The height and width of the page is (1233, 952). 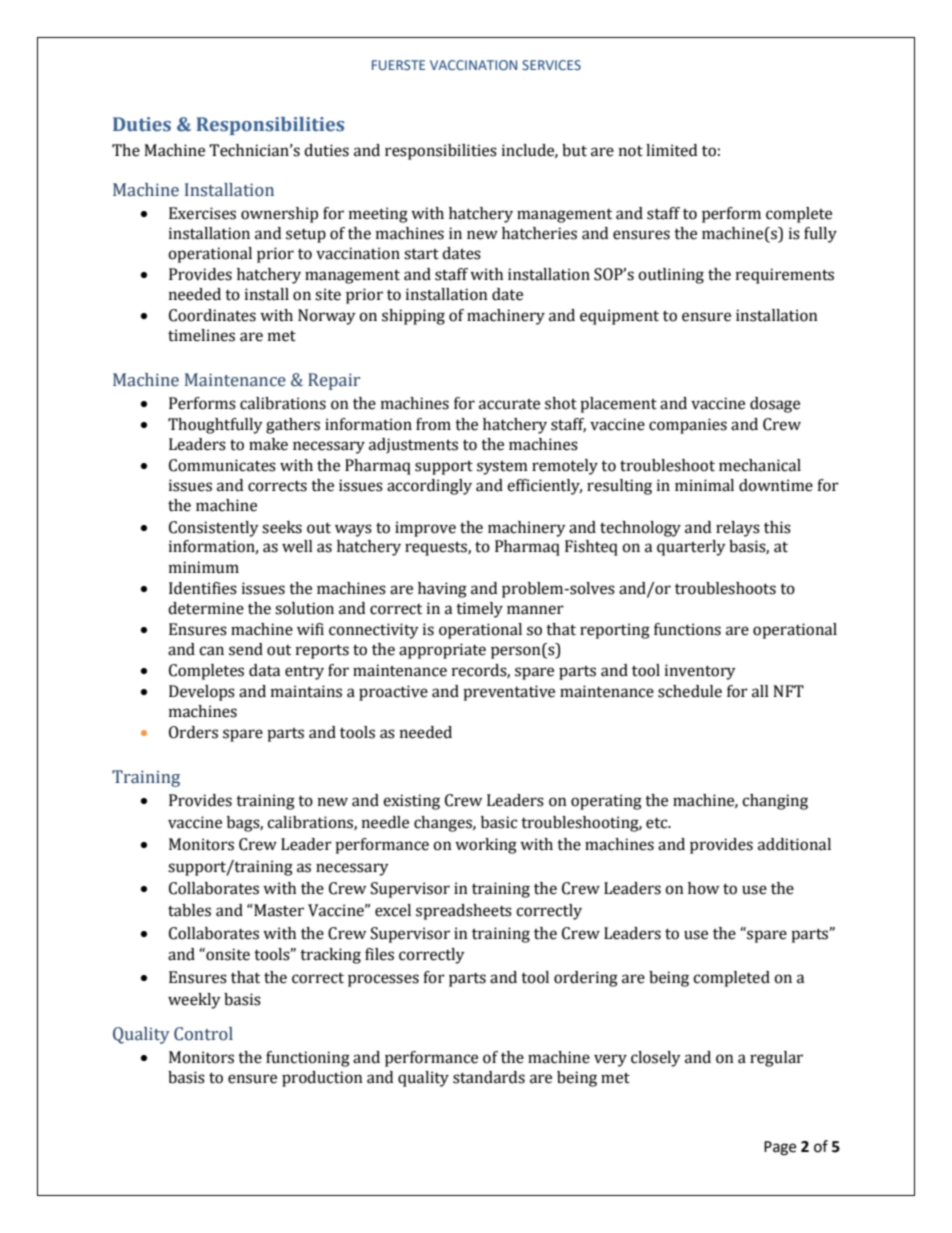 What do you see at coordinates (687, 629) in the page?
I see `functions` at bounding box center [687, 629].
